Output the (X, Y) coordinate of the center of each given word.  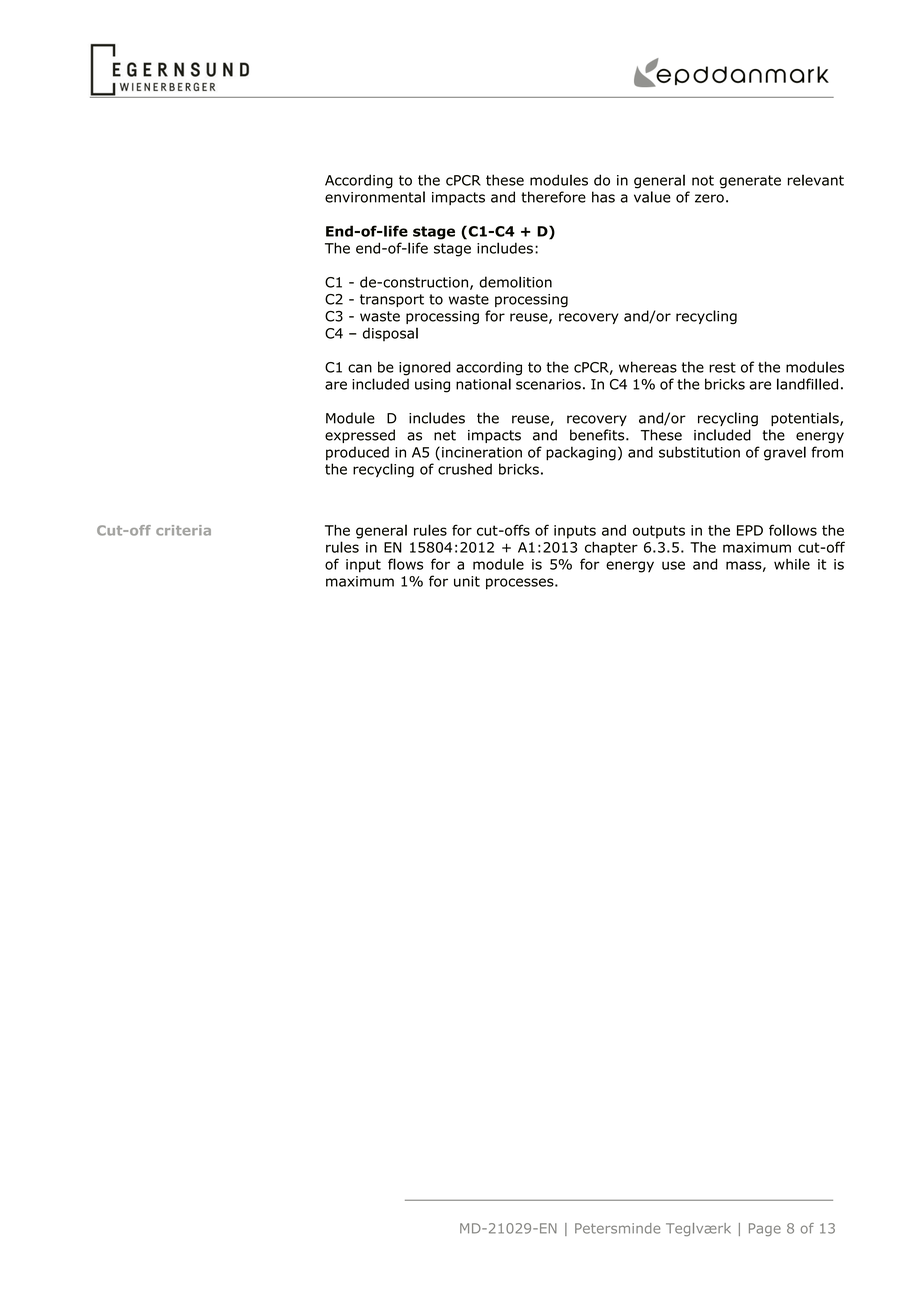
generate (750, 182)
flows (405, 564)
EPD (750, 530)
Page (765, 1229)
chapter (611, 549)
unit (467, 581)
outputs (659, 532)
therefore (553, 197)
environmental (375, 197)
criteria (183, 530)
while (792, 564)
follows (793, 530)
